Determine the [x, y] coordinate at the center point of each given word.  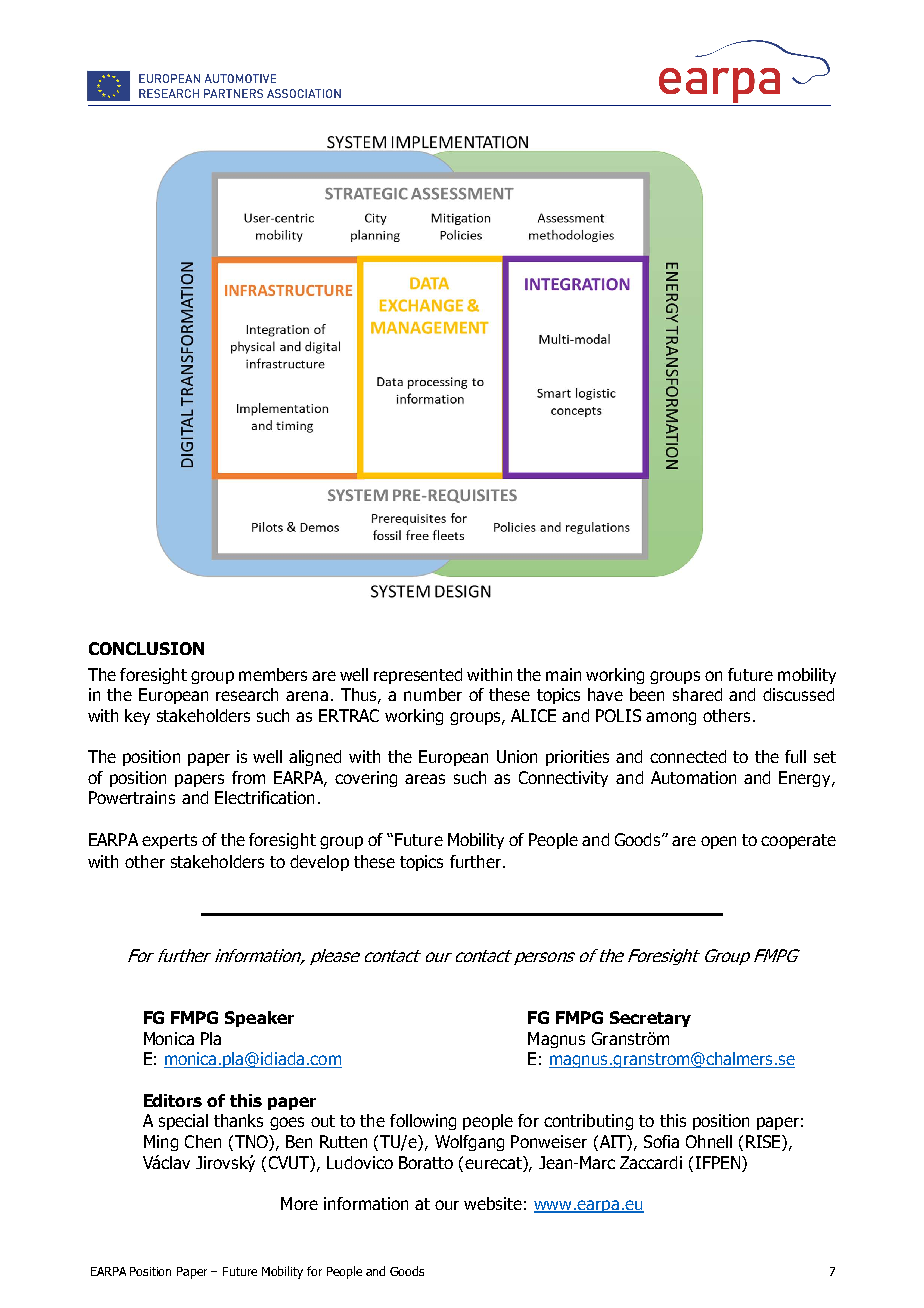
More [299, 1203]
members [273, 674]
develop [319, 863]
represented [418, 676]
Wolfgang [469, 1143]
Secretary [650, 1019]
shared [697, 694]
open [718, 842]
